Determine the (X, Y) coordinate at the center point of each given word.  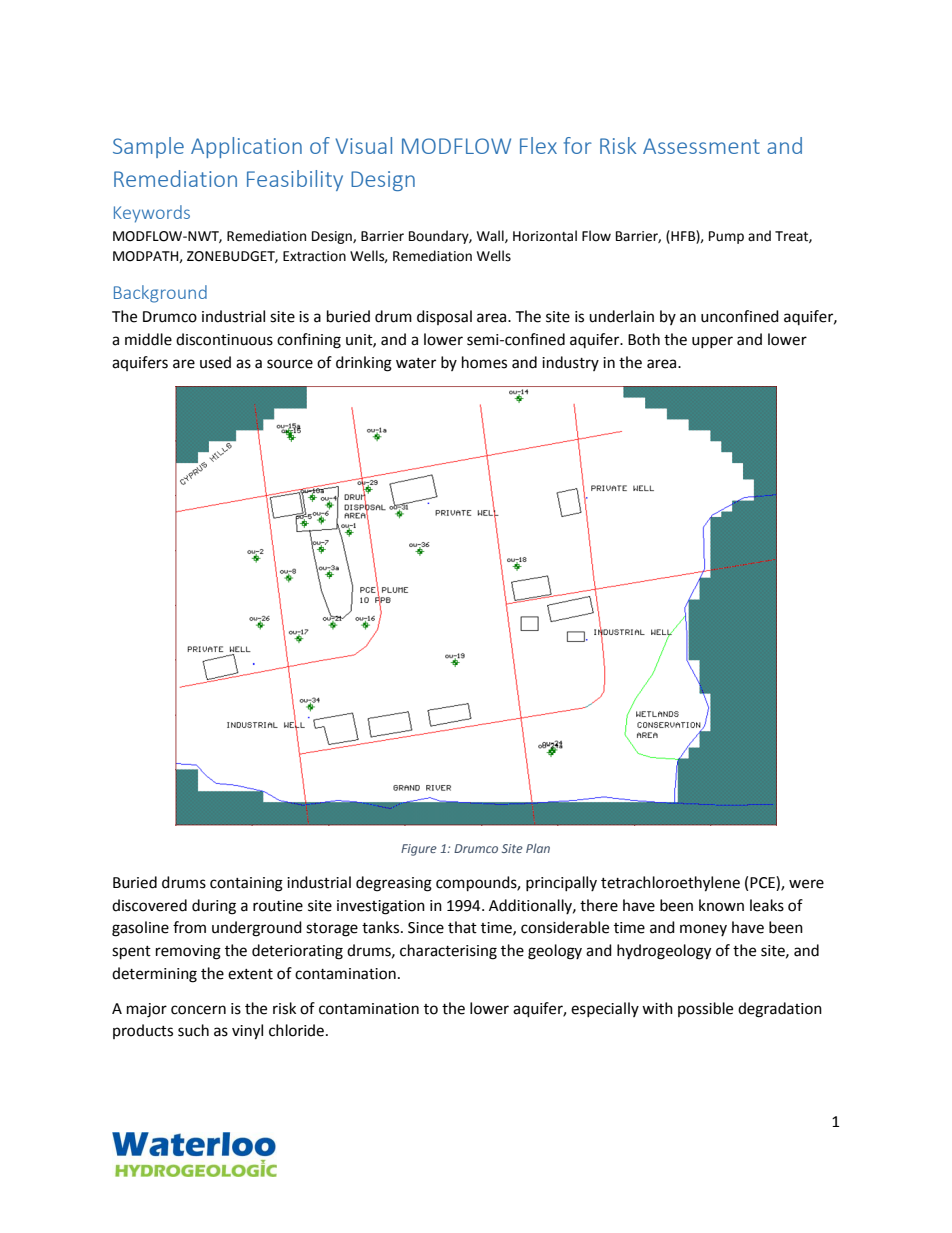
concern (198, 1010)
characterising (448, 952)
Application (246, 147)
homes (484, 362)
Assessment (701, 146)
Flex (538, 145)
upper (712, 342)
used (215, 362)
